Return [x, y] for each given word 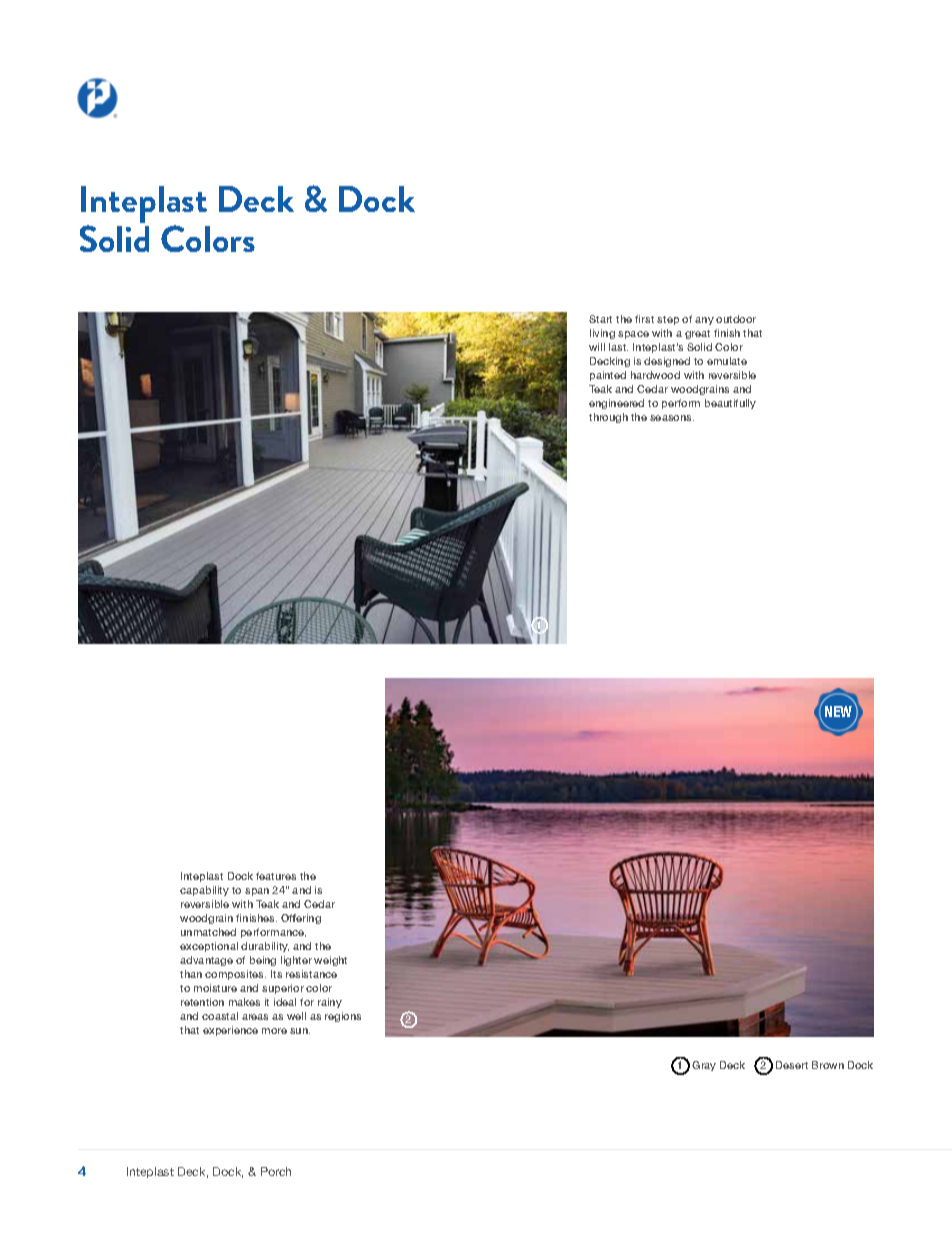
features [276, 876]
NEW [838, 711]
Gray [704, 1066]
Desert [792, 1065]
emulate [727, 361]
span [257, 892]
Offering [301, 919]
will [597, 347]
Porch [276, 1171]
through [608, 418]
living [602, 334]
